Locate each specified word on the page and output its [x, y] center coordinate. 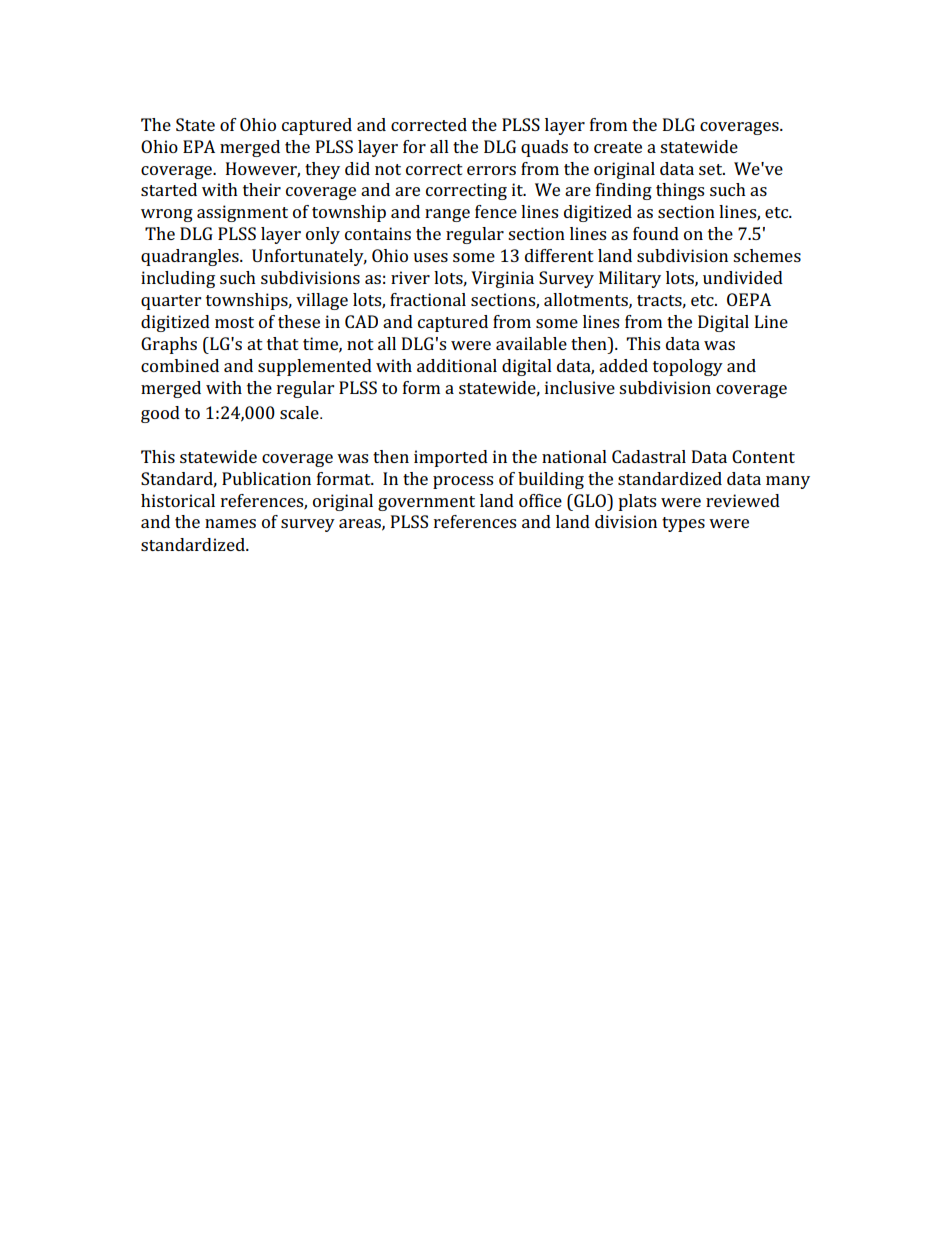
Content [763, 456]
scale [300, 412]
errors [491, 170]
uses [430, 257]
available [531, 343]
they [322, 170]
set [712, 169]
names [230, 523]
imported [451, 458]
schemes [767, 255]
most [234, 322]
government [426, 503]
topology [688, 367]
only [323, 235]
